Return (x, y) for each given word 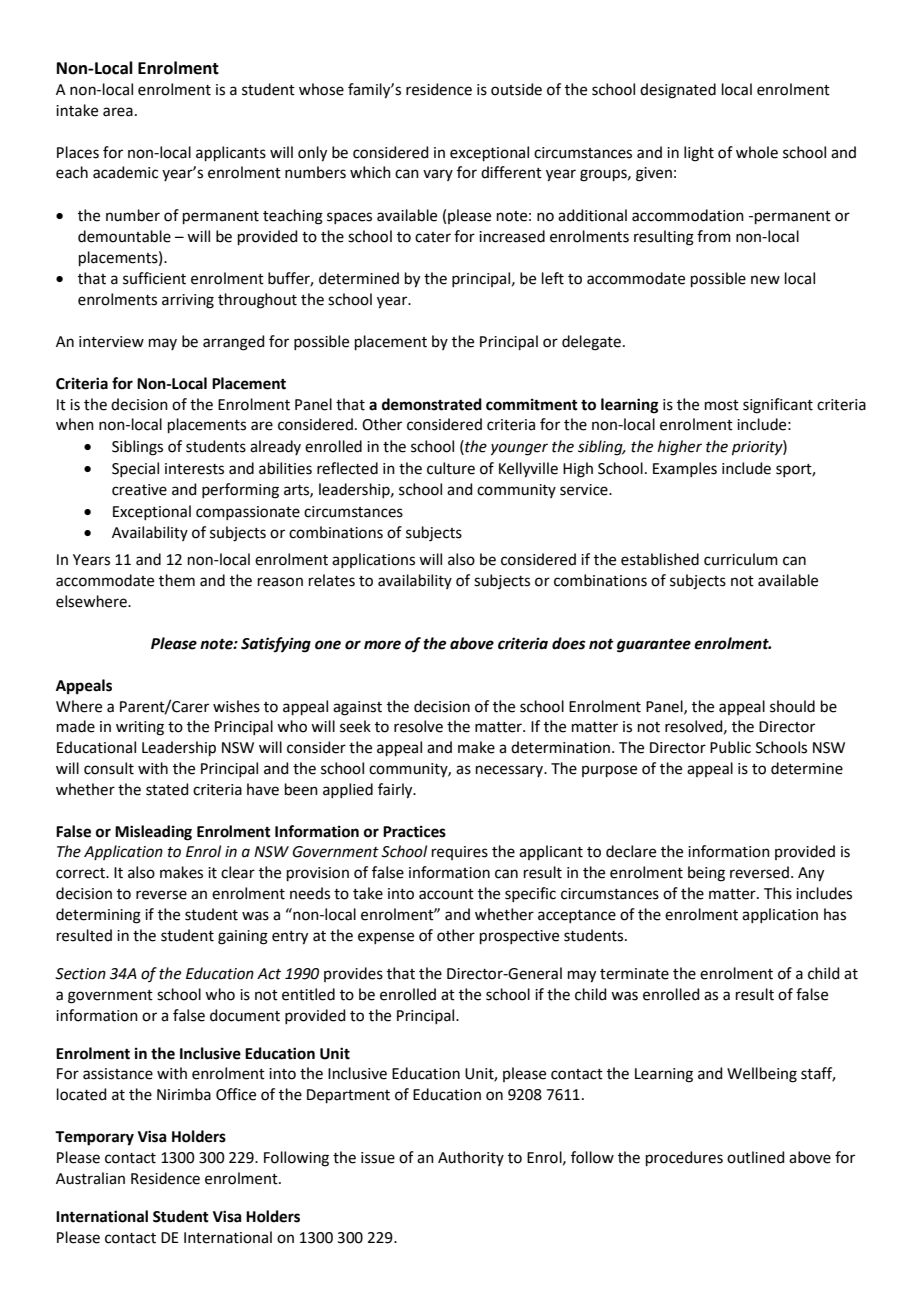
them (177, 580)
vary (438, 175)
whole (757, 152)
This (778, 893)
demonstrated (432, 404)
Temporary (94, 1138)
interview (111, 342)
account (446, 894)
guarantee (654, 646)
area (118, 112)
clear (238, 872)
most (722, 405)
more (382, 645)
